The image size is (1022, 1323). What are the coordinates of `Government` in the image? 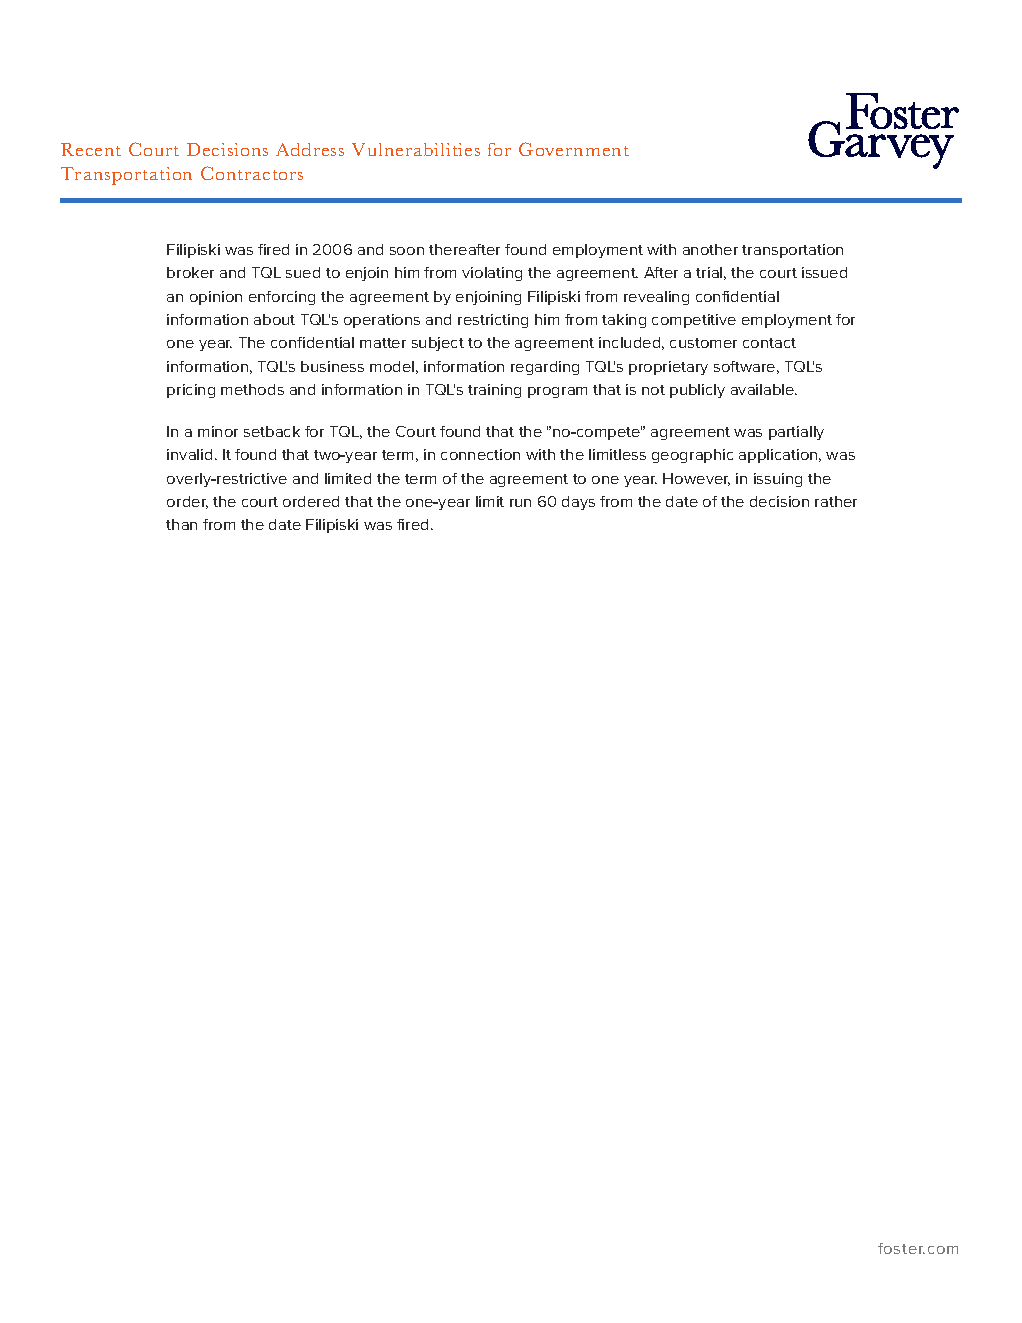 It's located at (574, 149).
